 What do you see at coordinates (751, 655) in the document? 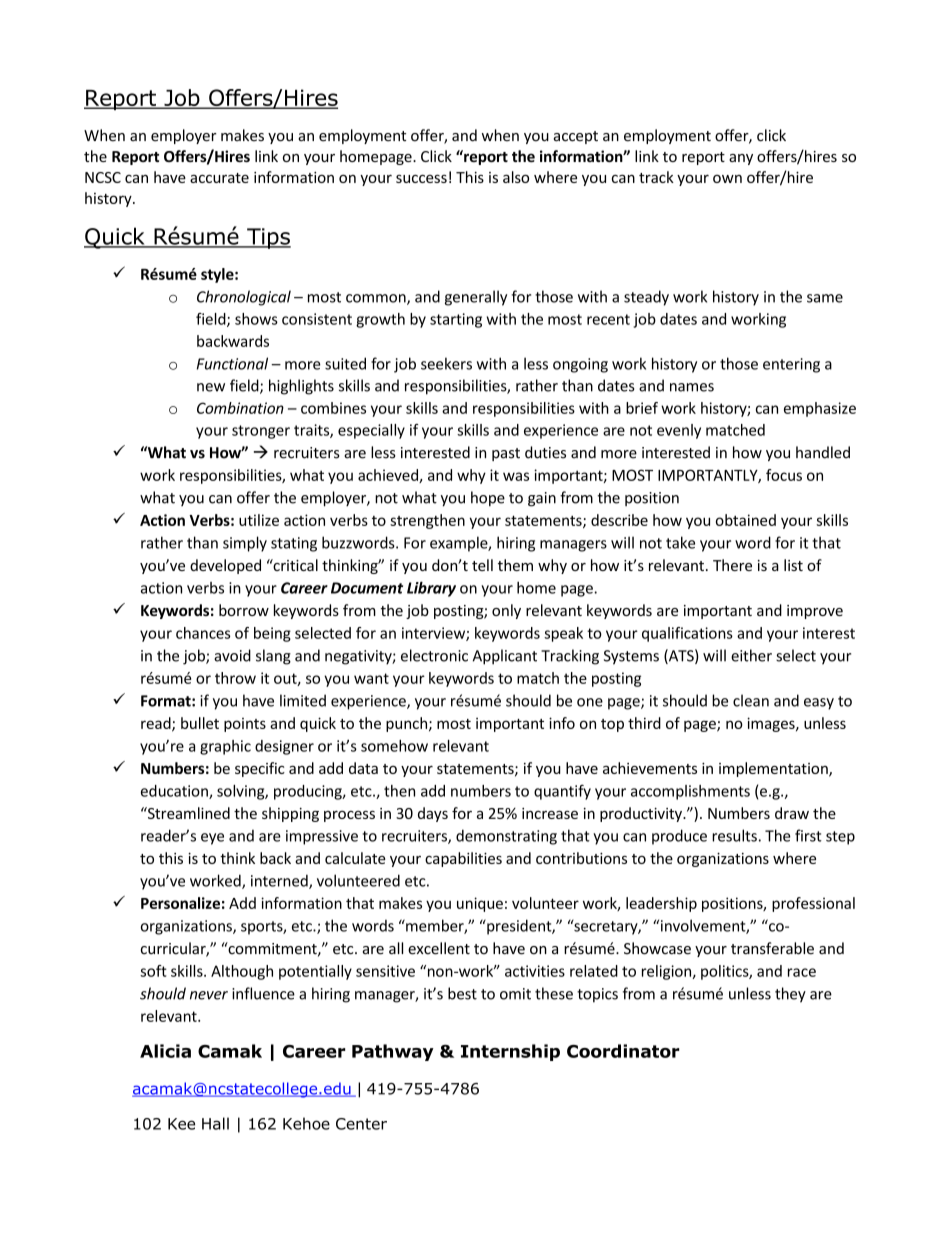
I see `either` at bounding box center [751, 655].
